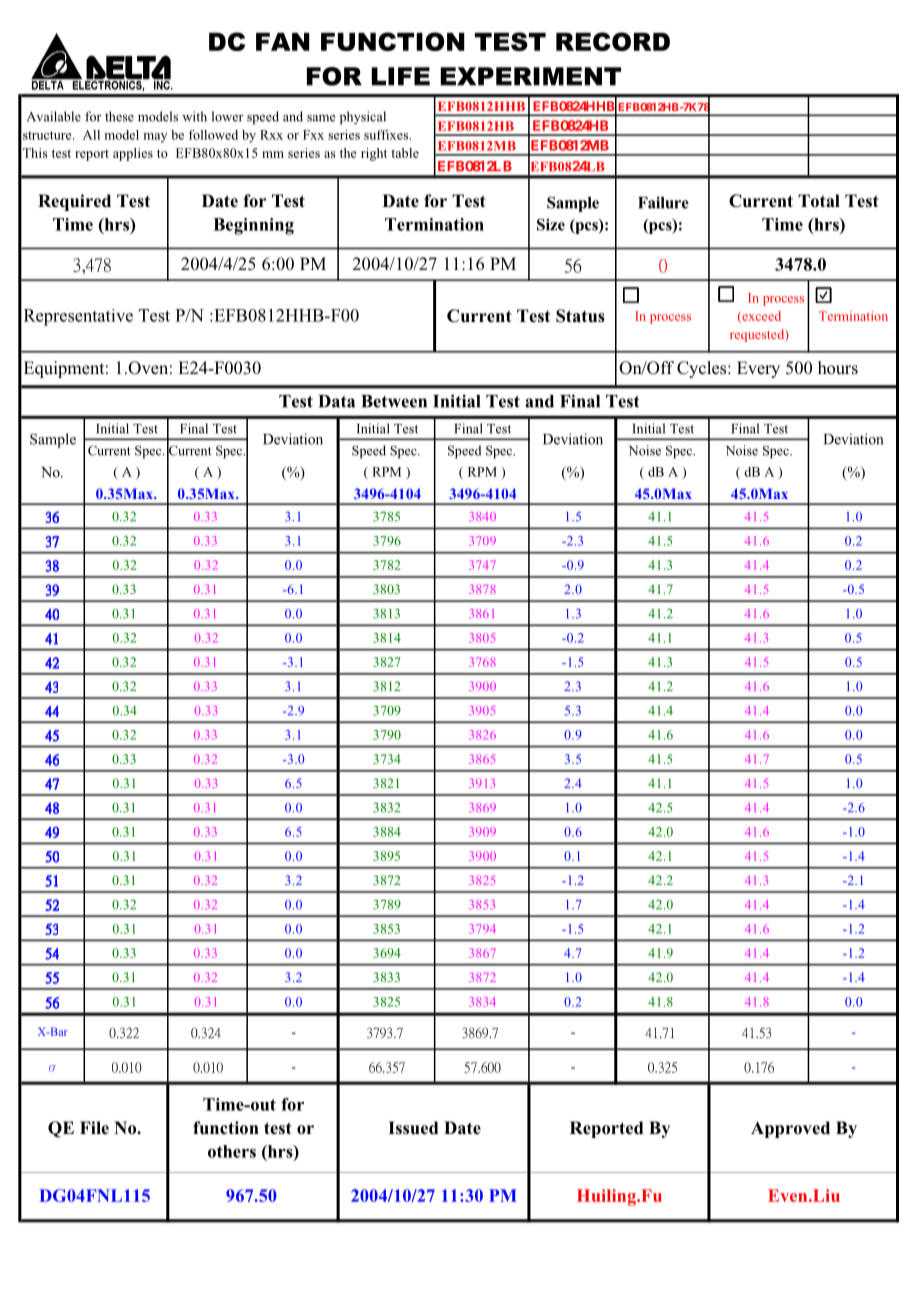 The image size is (924, 1308). I want to click on exceed, so click(760, 317).
